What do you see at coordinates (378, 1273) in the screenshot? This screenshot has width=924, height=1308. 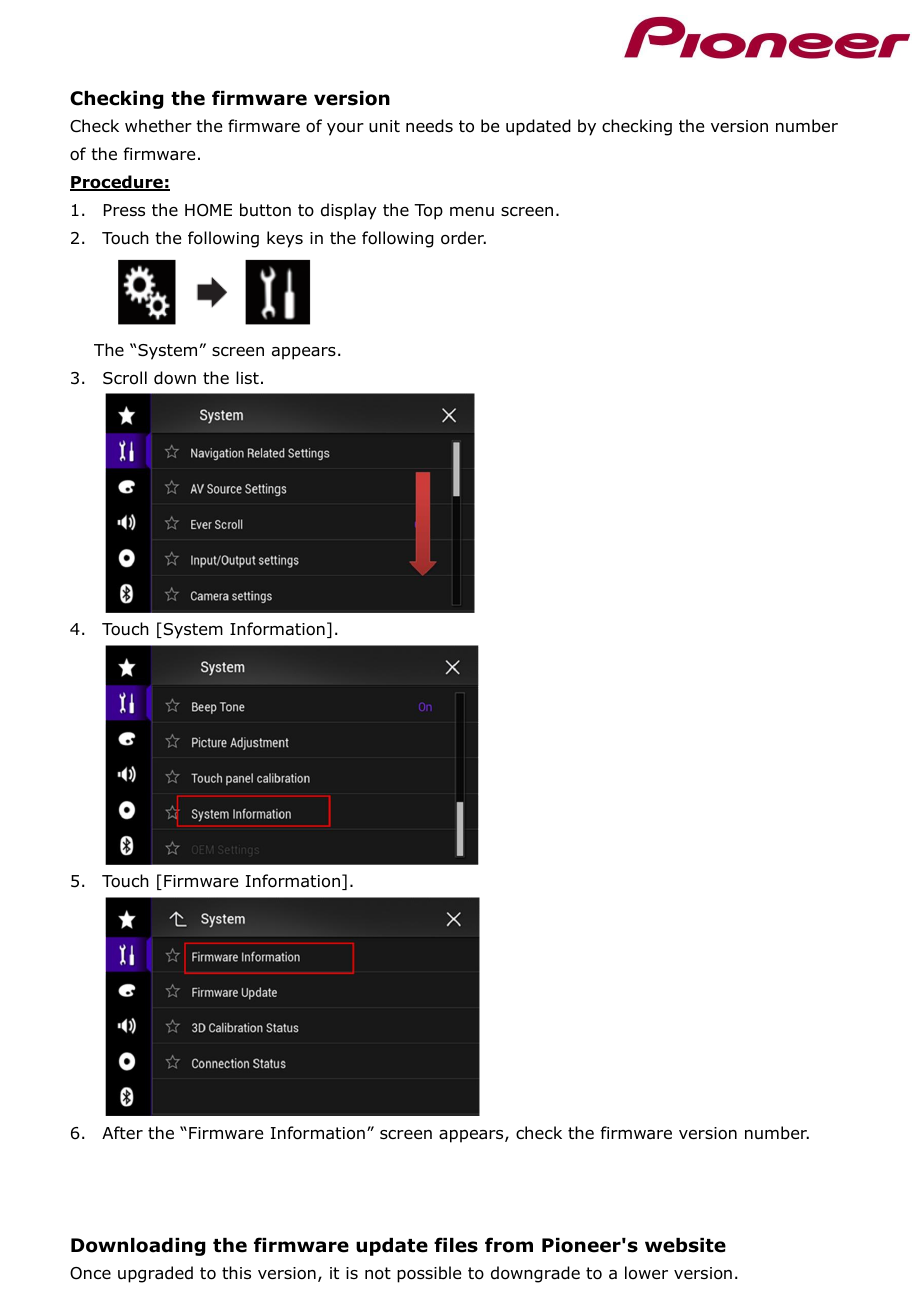 I see `not` at bounding box center [378, 1273].
